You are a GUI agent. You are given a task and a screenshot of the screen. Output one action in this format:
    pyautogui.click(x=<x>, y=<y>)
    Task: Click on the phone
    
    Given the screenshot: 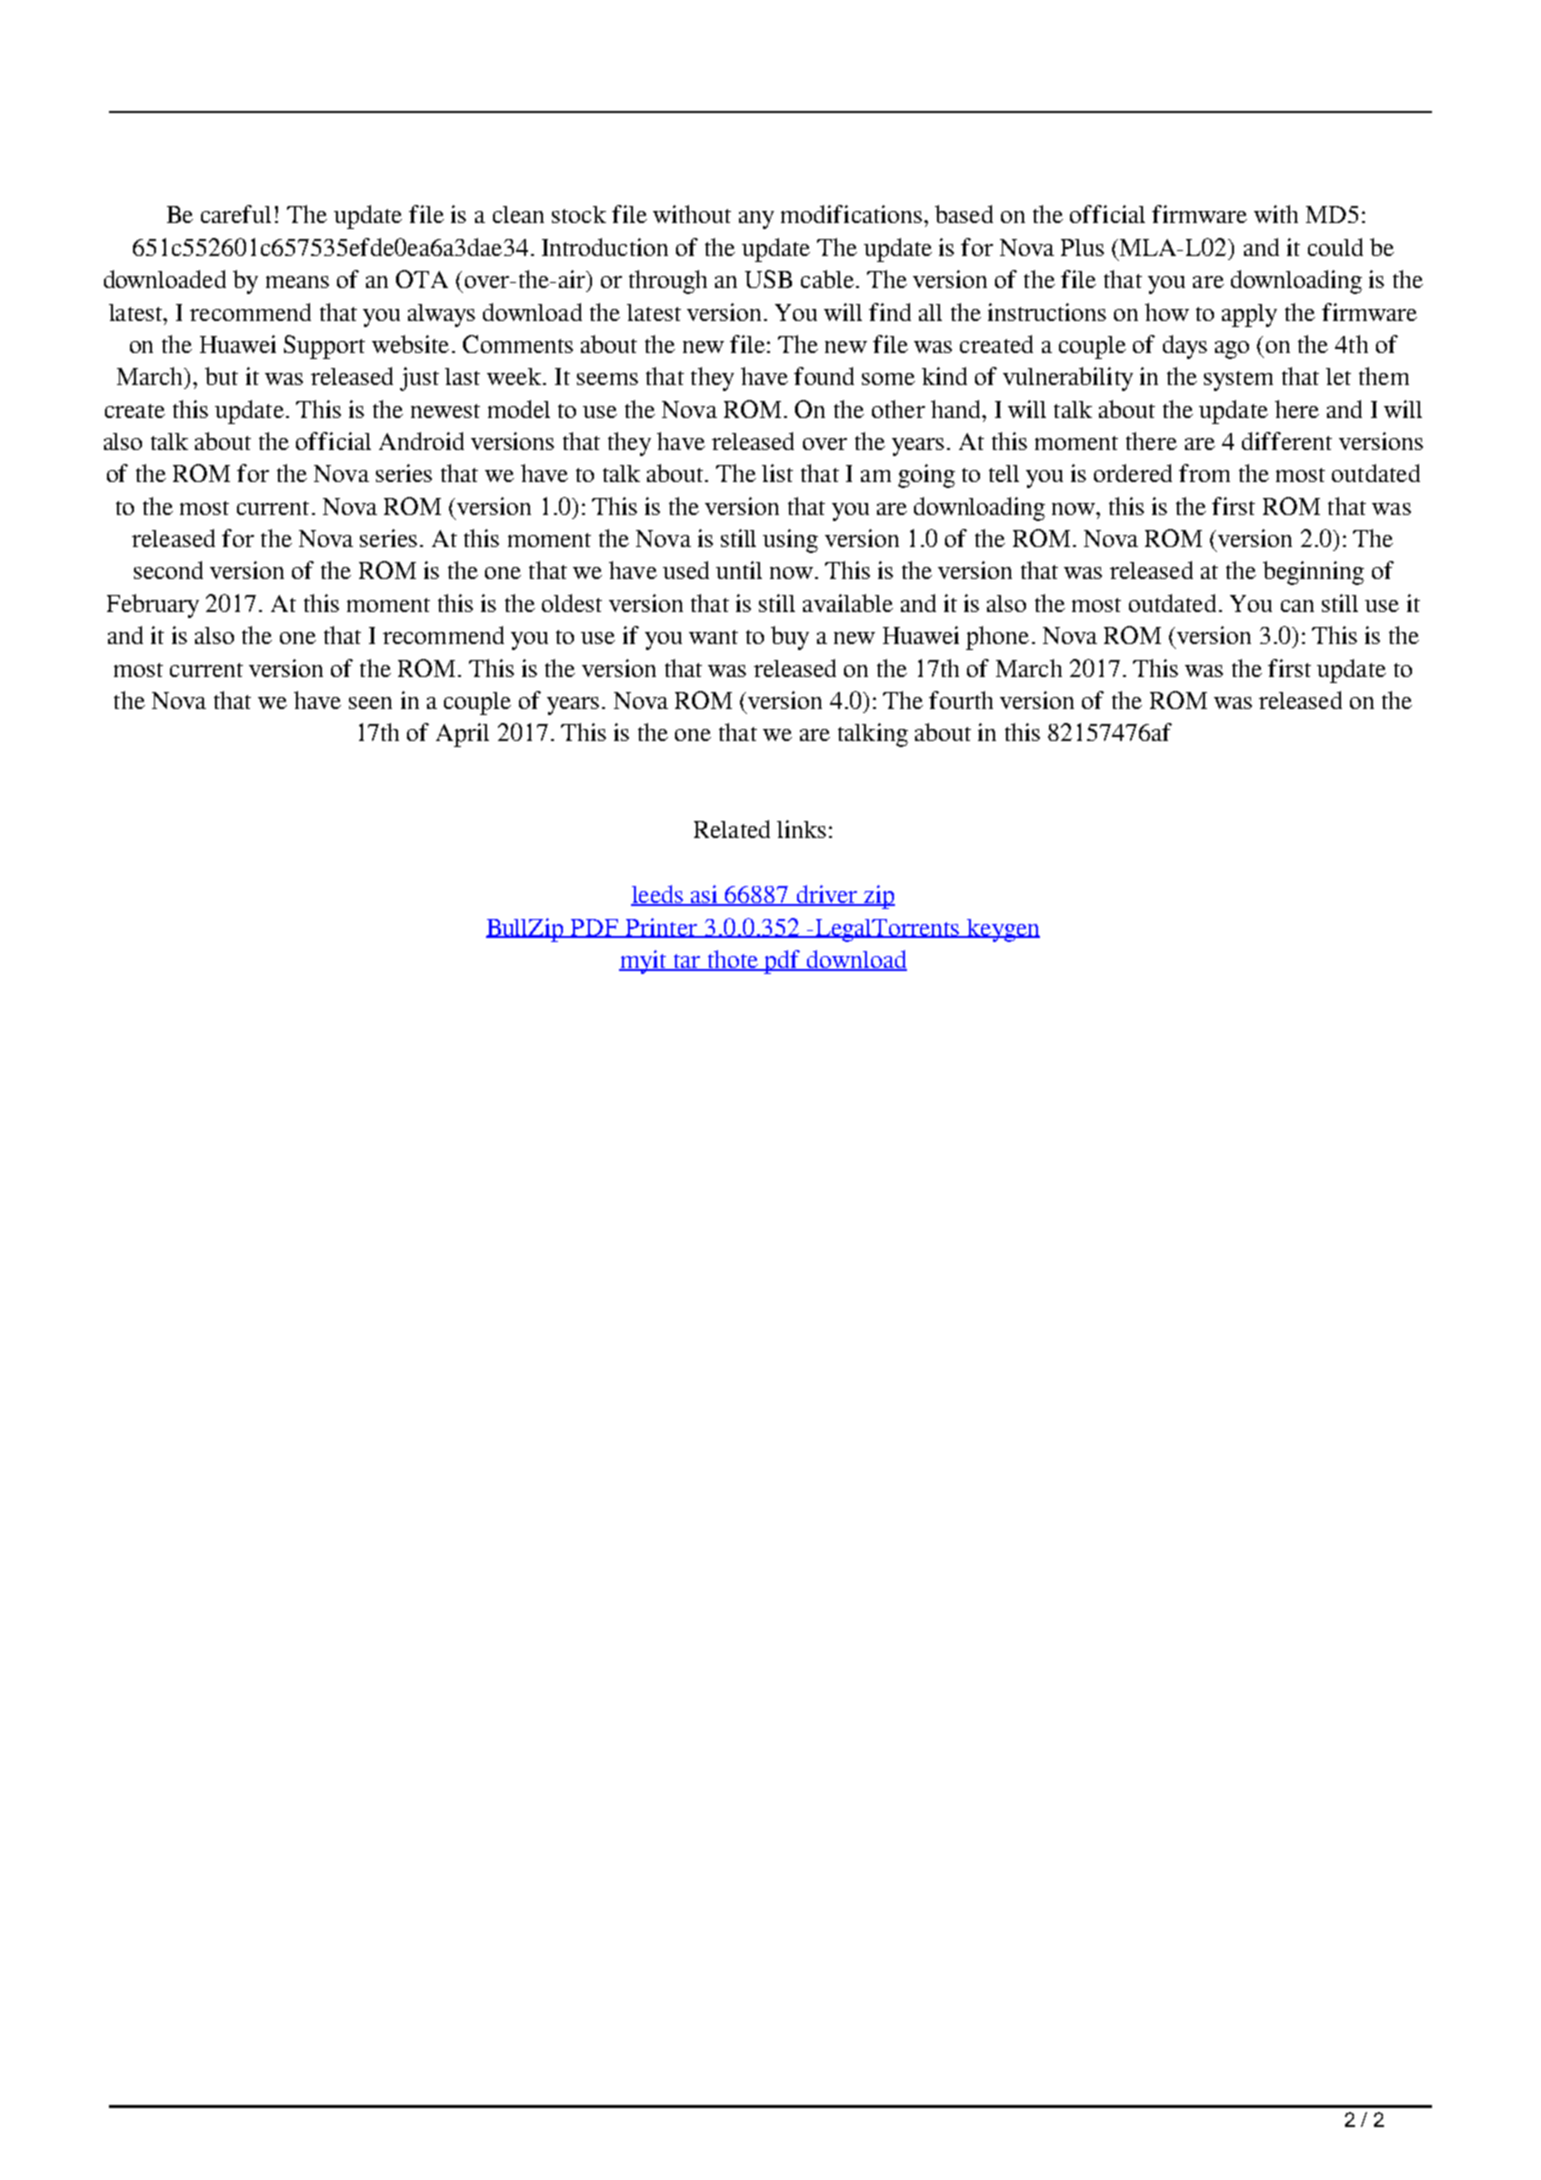 What is the action you would take?
    pyautogui.click(x=997, y=638)
